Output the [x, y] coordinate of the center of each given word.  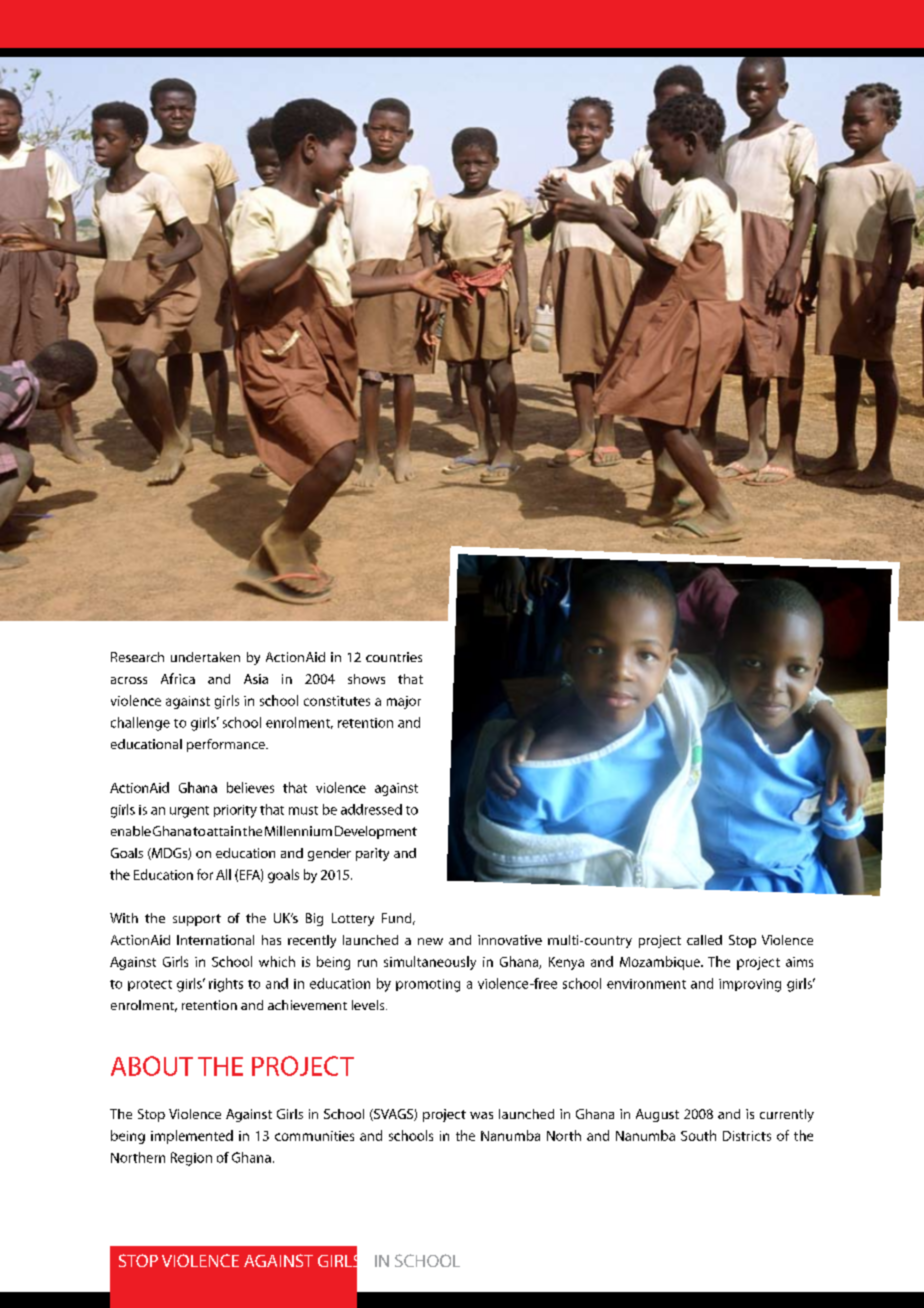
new [430, 941]
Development [376, 832]
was [481, 1115]
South [698, 1135]
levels [369, 1005]
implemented [192, 1137]
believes [250, 787]
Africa [178, 678]
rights [226, 985]
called [704, 940]
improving [750, 985]
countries [394, 657]
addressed [371, 809]
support [197, 920]
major [404, 702]
